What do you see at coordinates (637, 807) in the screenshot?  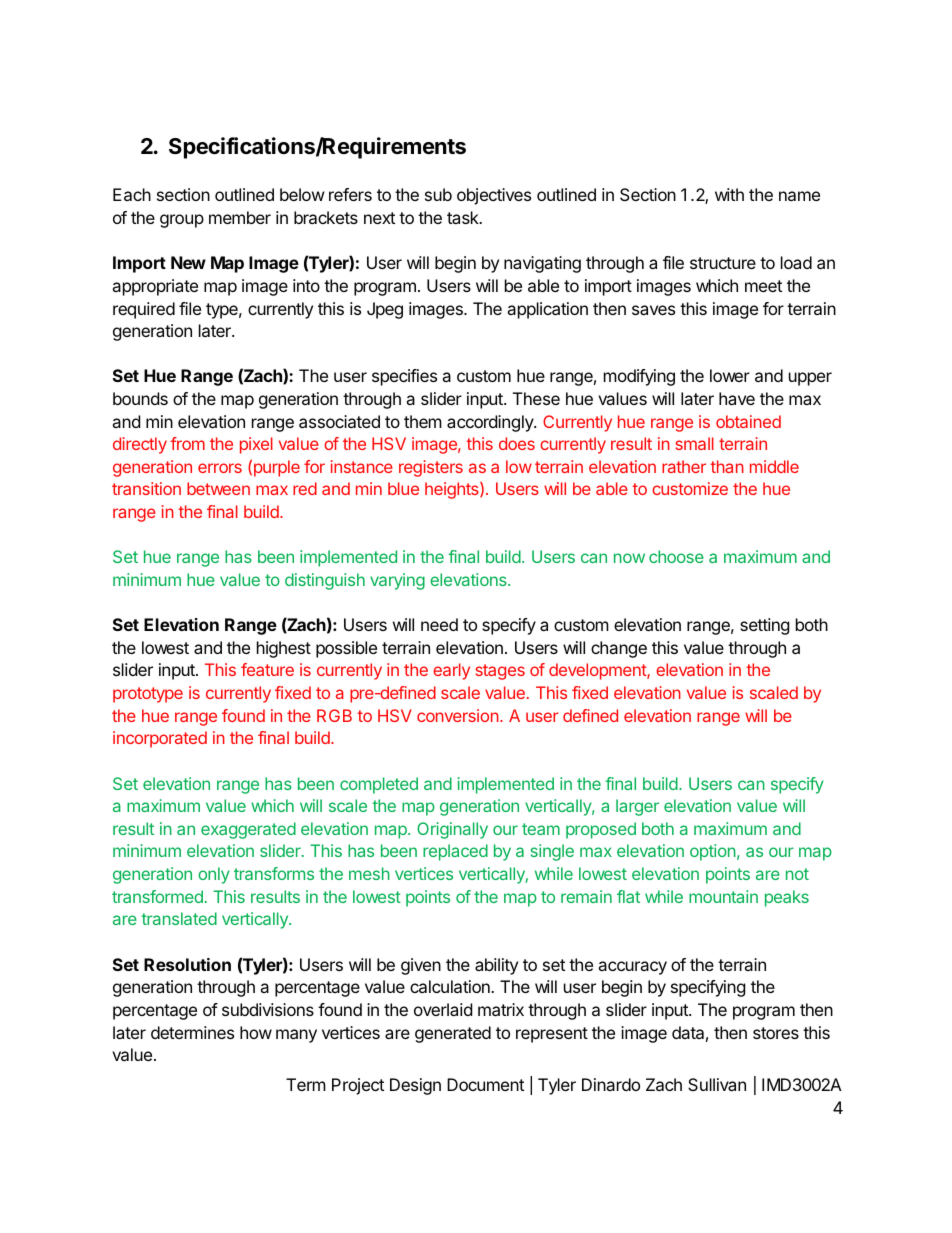 I see `larger` at bounding box center [637, 807].
